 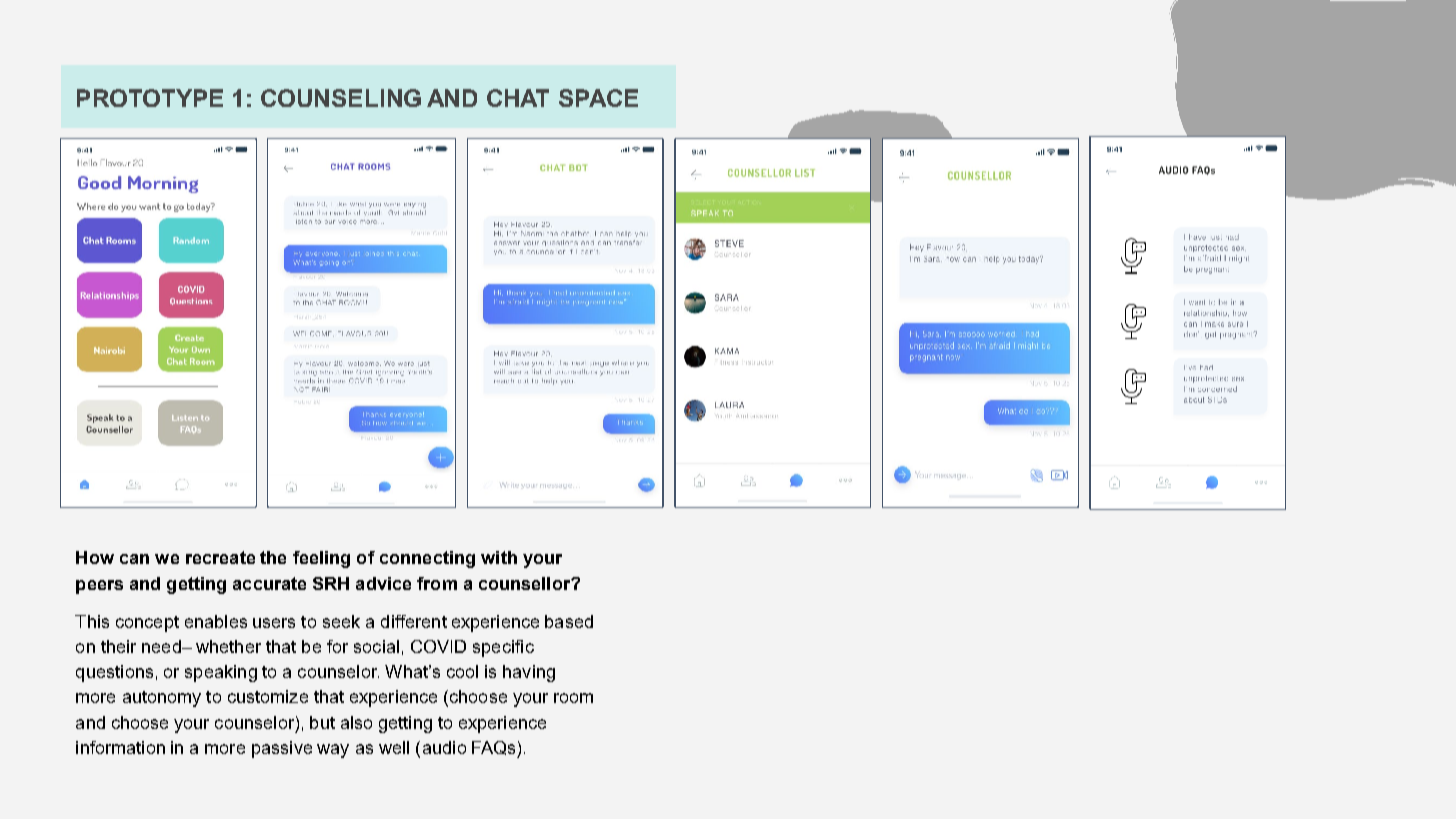 I want to click on SPACE, so click(x=598, y=98).
